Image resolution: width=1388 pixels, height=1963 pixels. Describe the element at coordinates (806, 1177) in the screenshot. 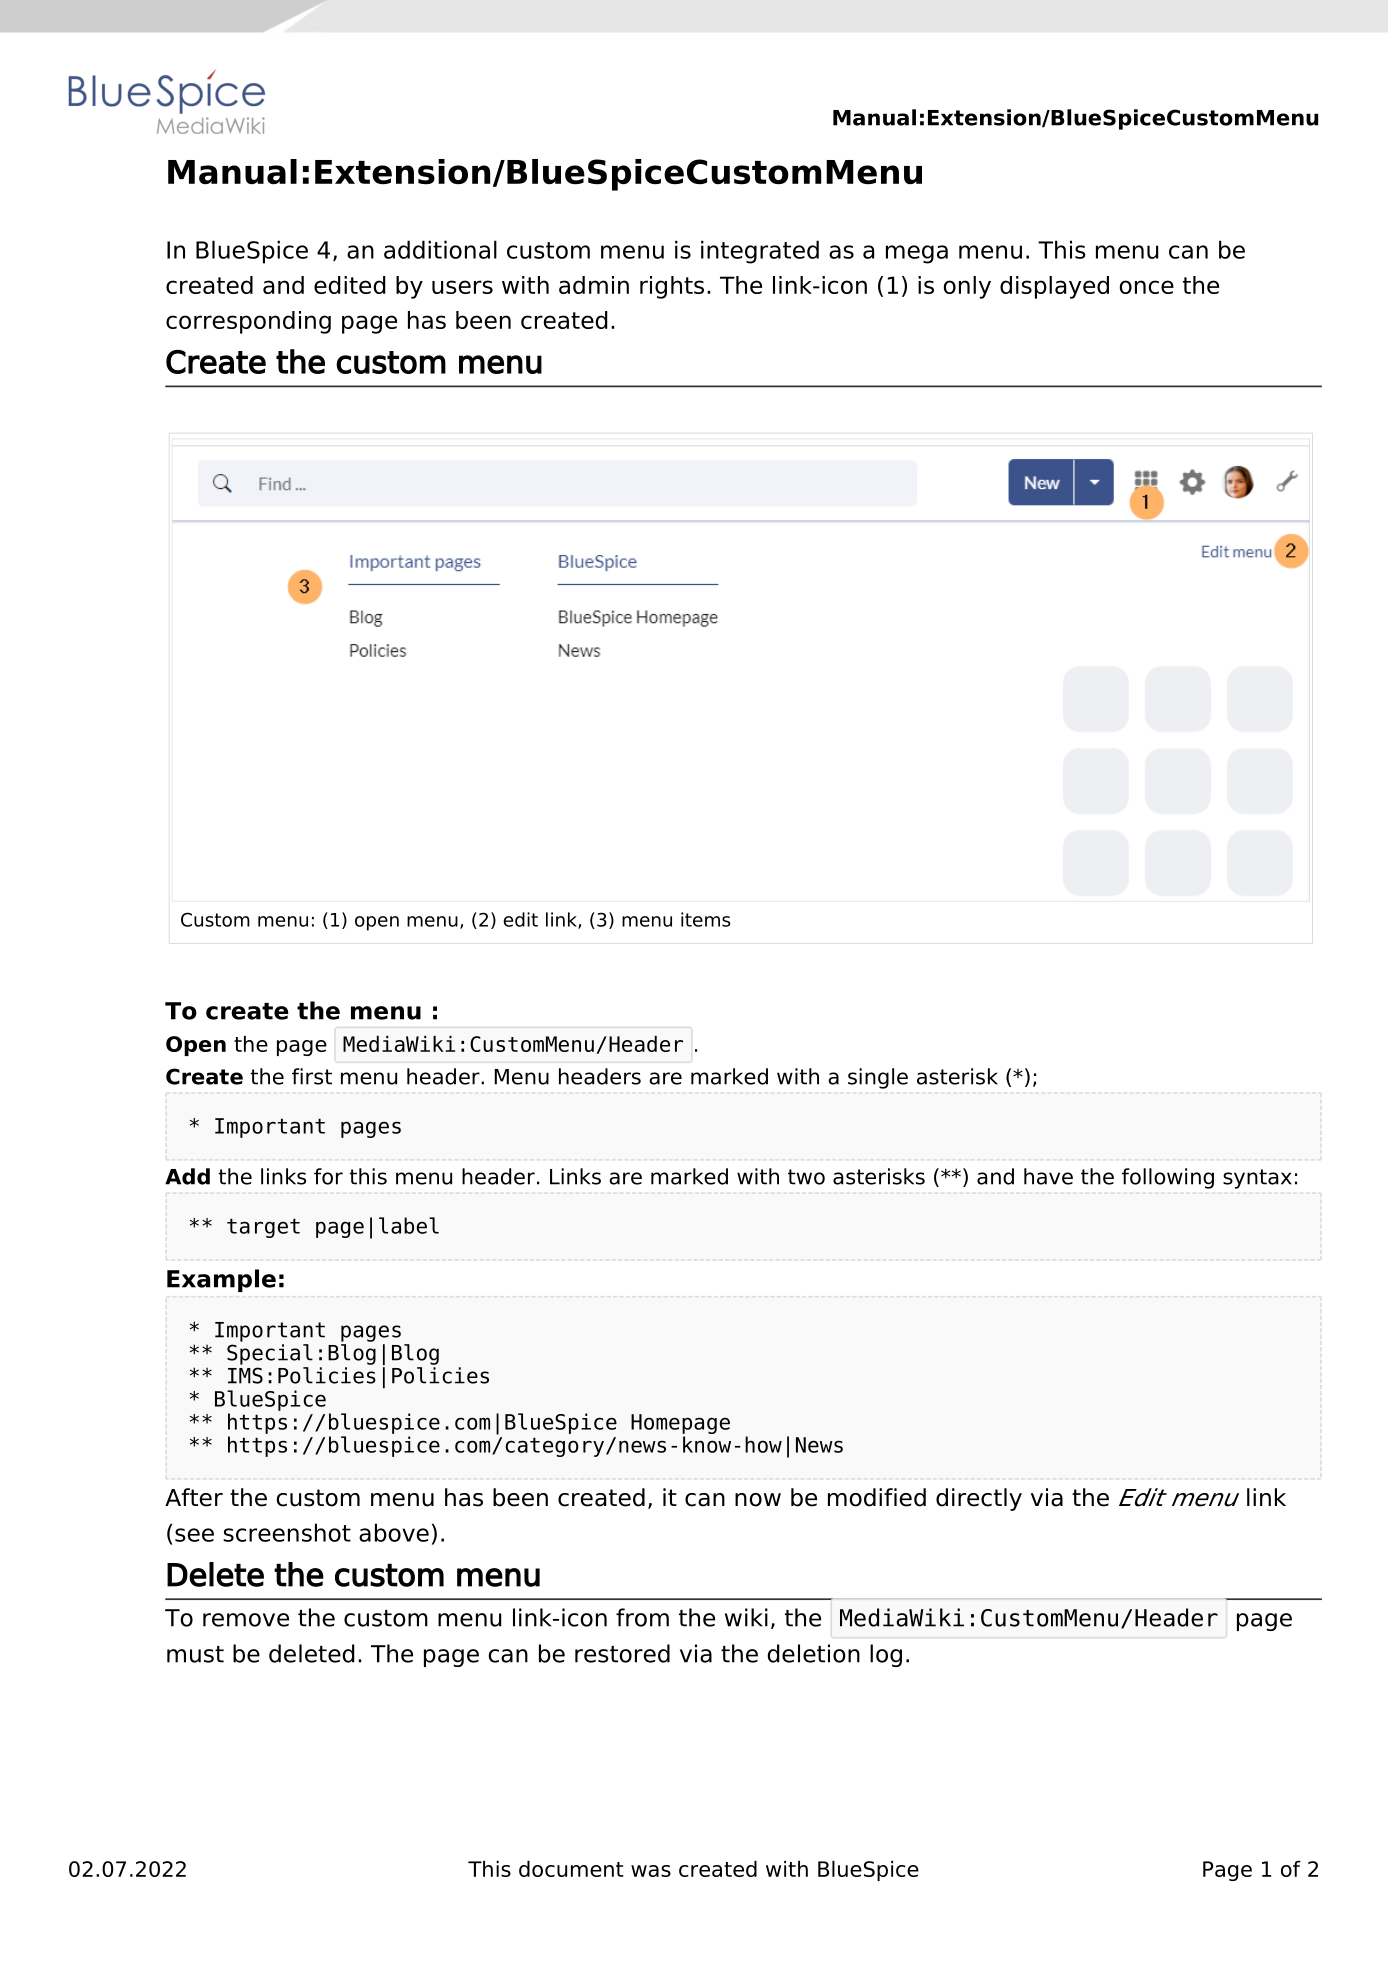

I see `two` at that location.
